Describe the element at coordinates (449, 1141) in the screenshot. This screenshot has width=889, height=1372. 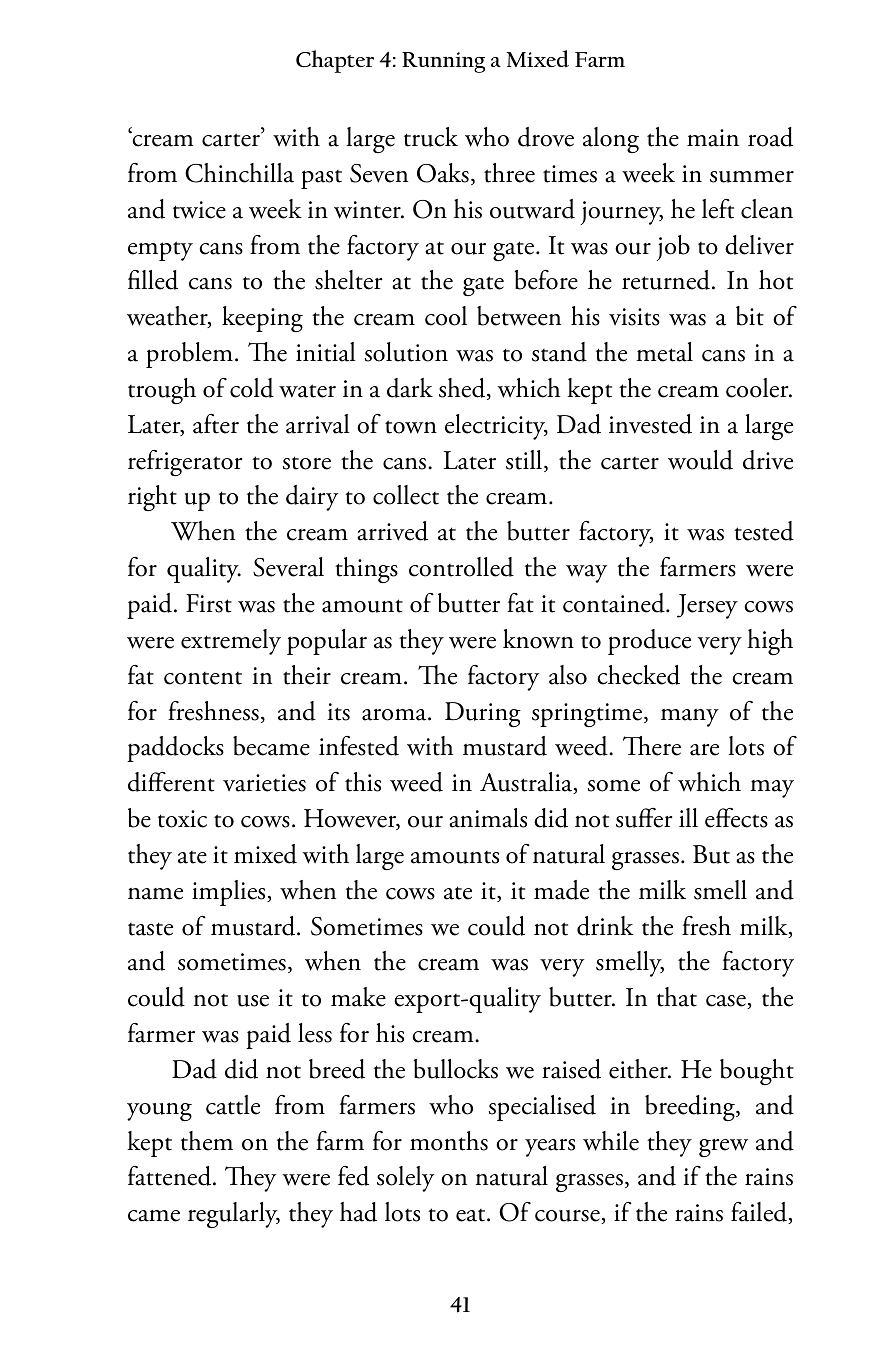
I see `months` at that location.
